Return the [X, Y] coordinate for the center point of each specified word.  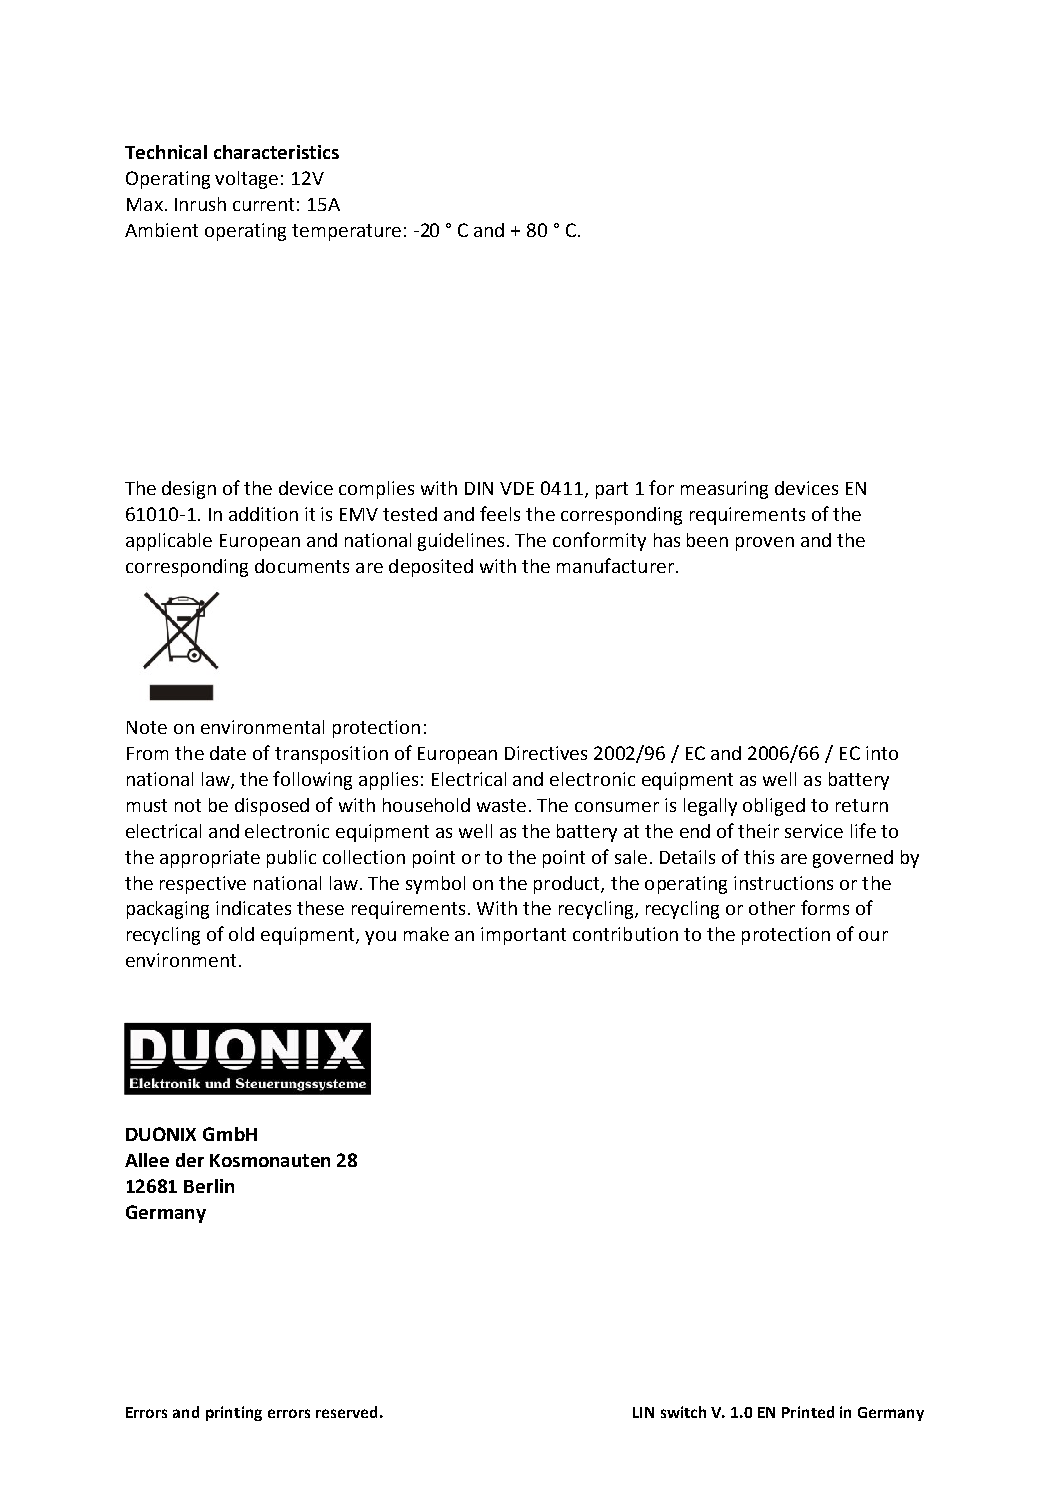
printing [234, 1413]
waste [501, 805]
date [228, 753]
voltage [246, 180]
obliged [774, 807]
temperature [346, 232]
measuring [724, 490]
